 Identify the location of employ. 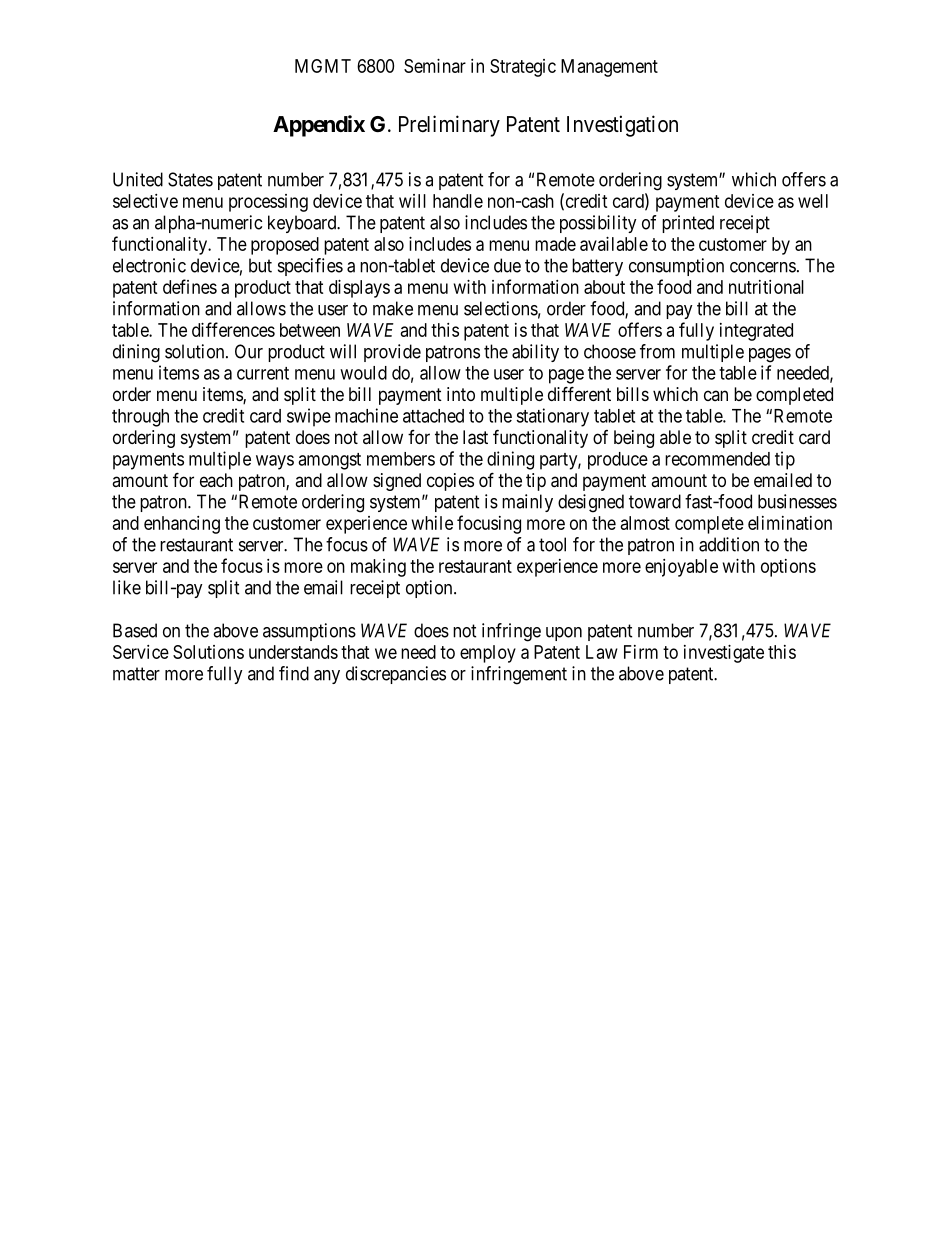
(488, 654).
